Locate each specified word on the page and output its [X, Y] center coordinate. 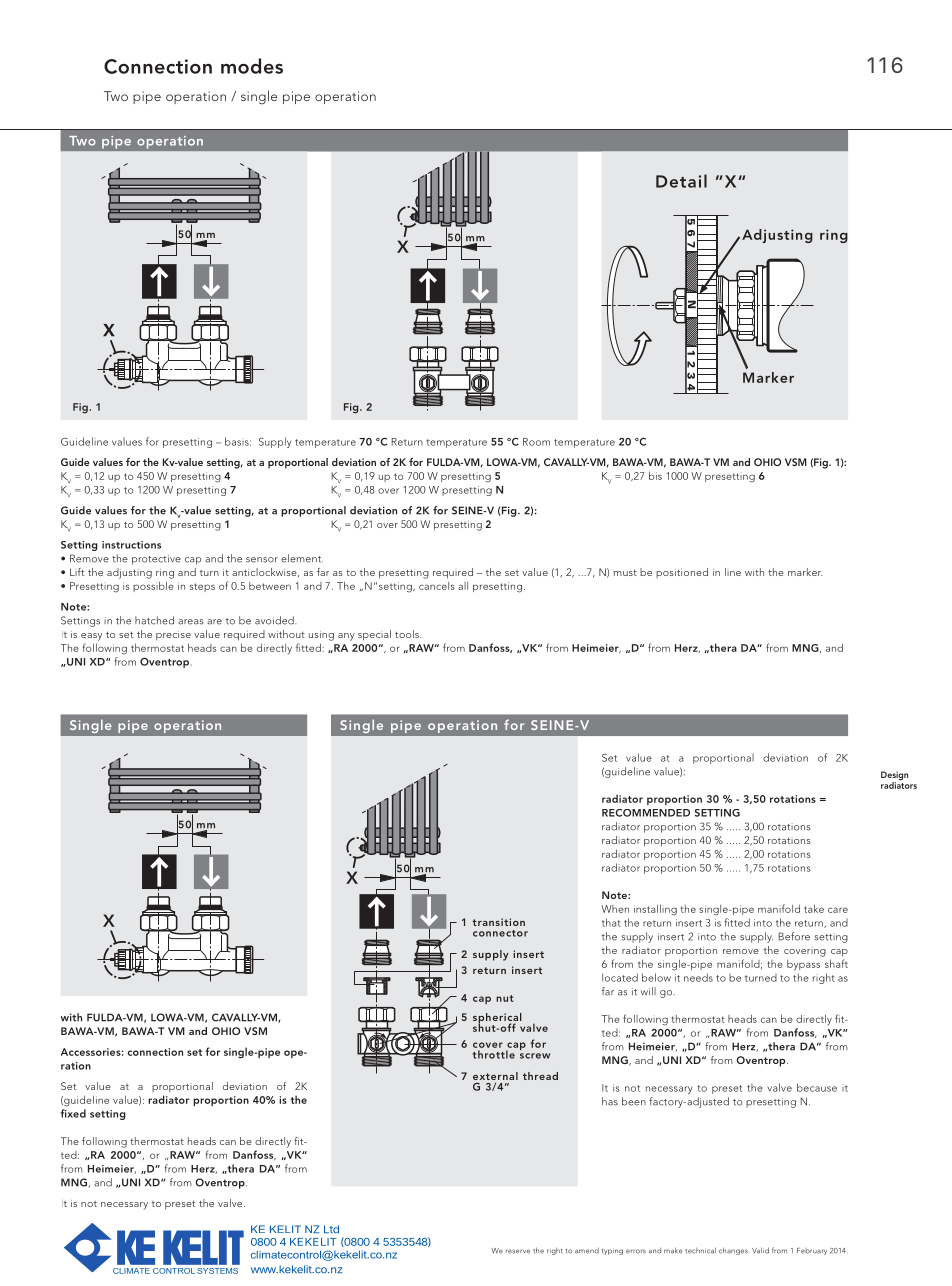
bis [655, 476]
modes [252, 66]
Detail [681, 181]
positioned [682, 573]
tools [408, 634]
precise [173, 636]
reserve [518, 1251]
